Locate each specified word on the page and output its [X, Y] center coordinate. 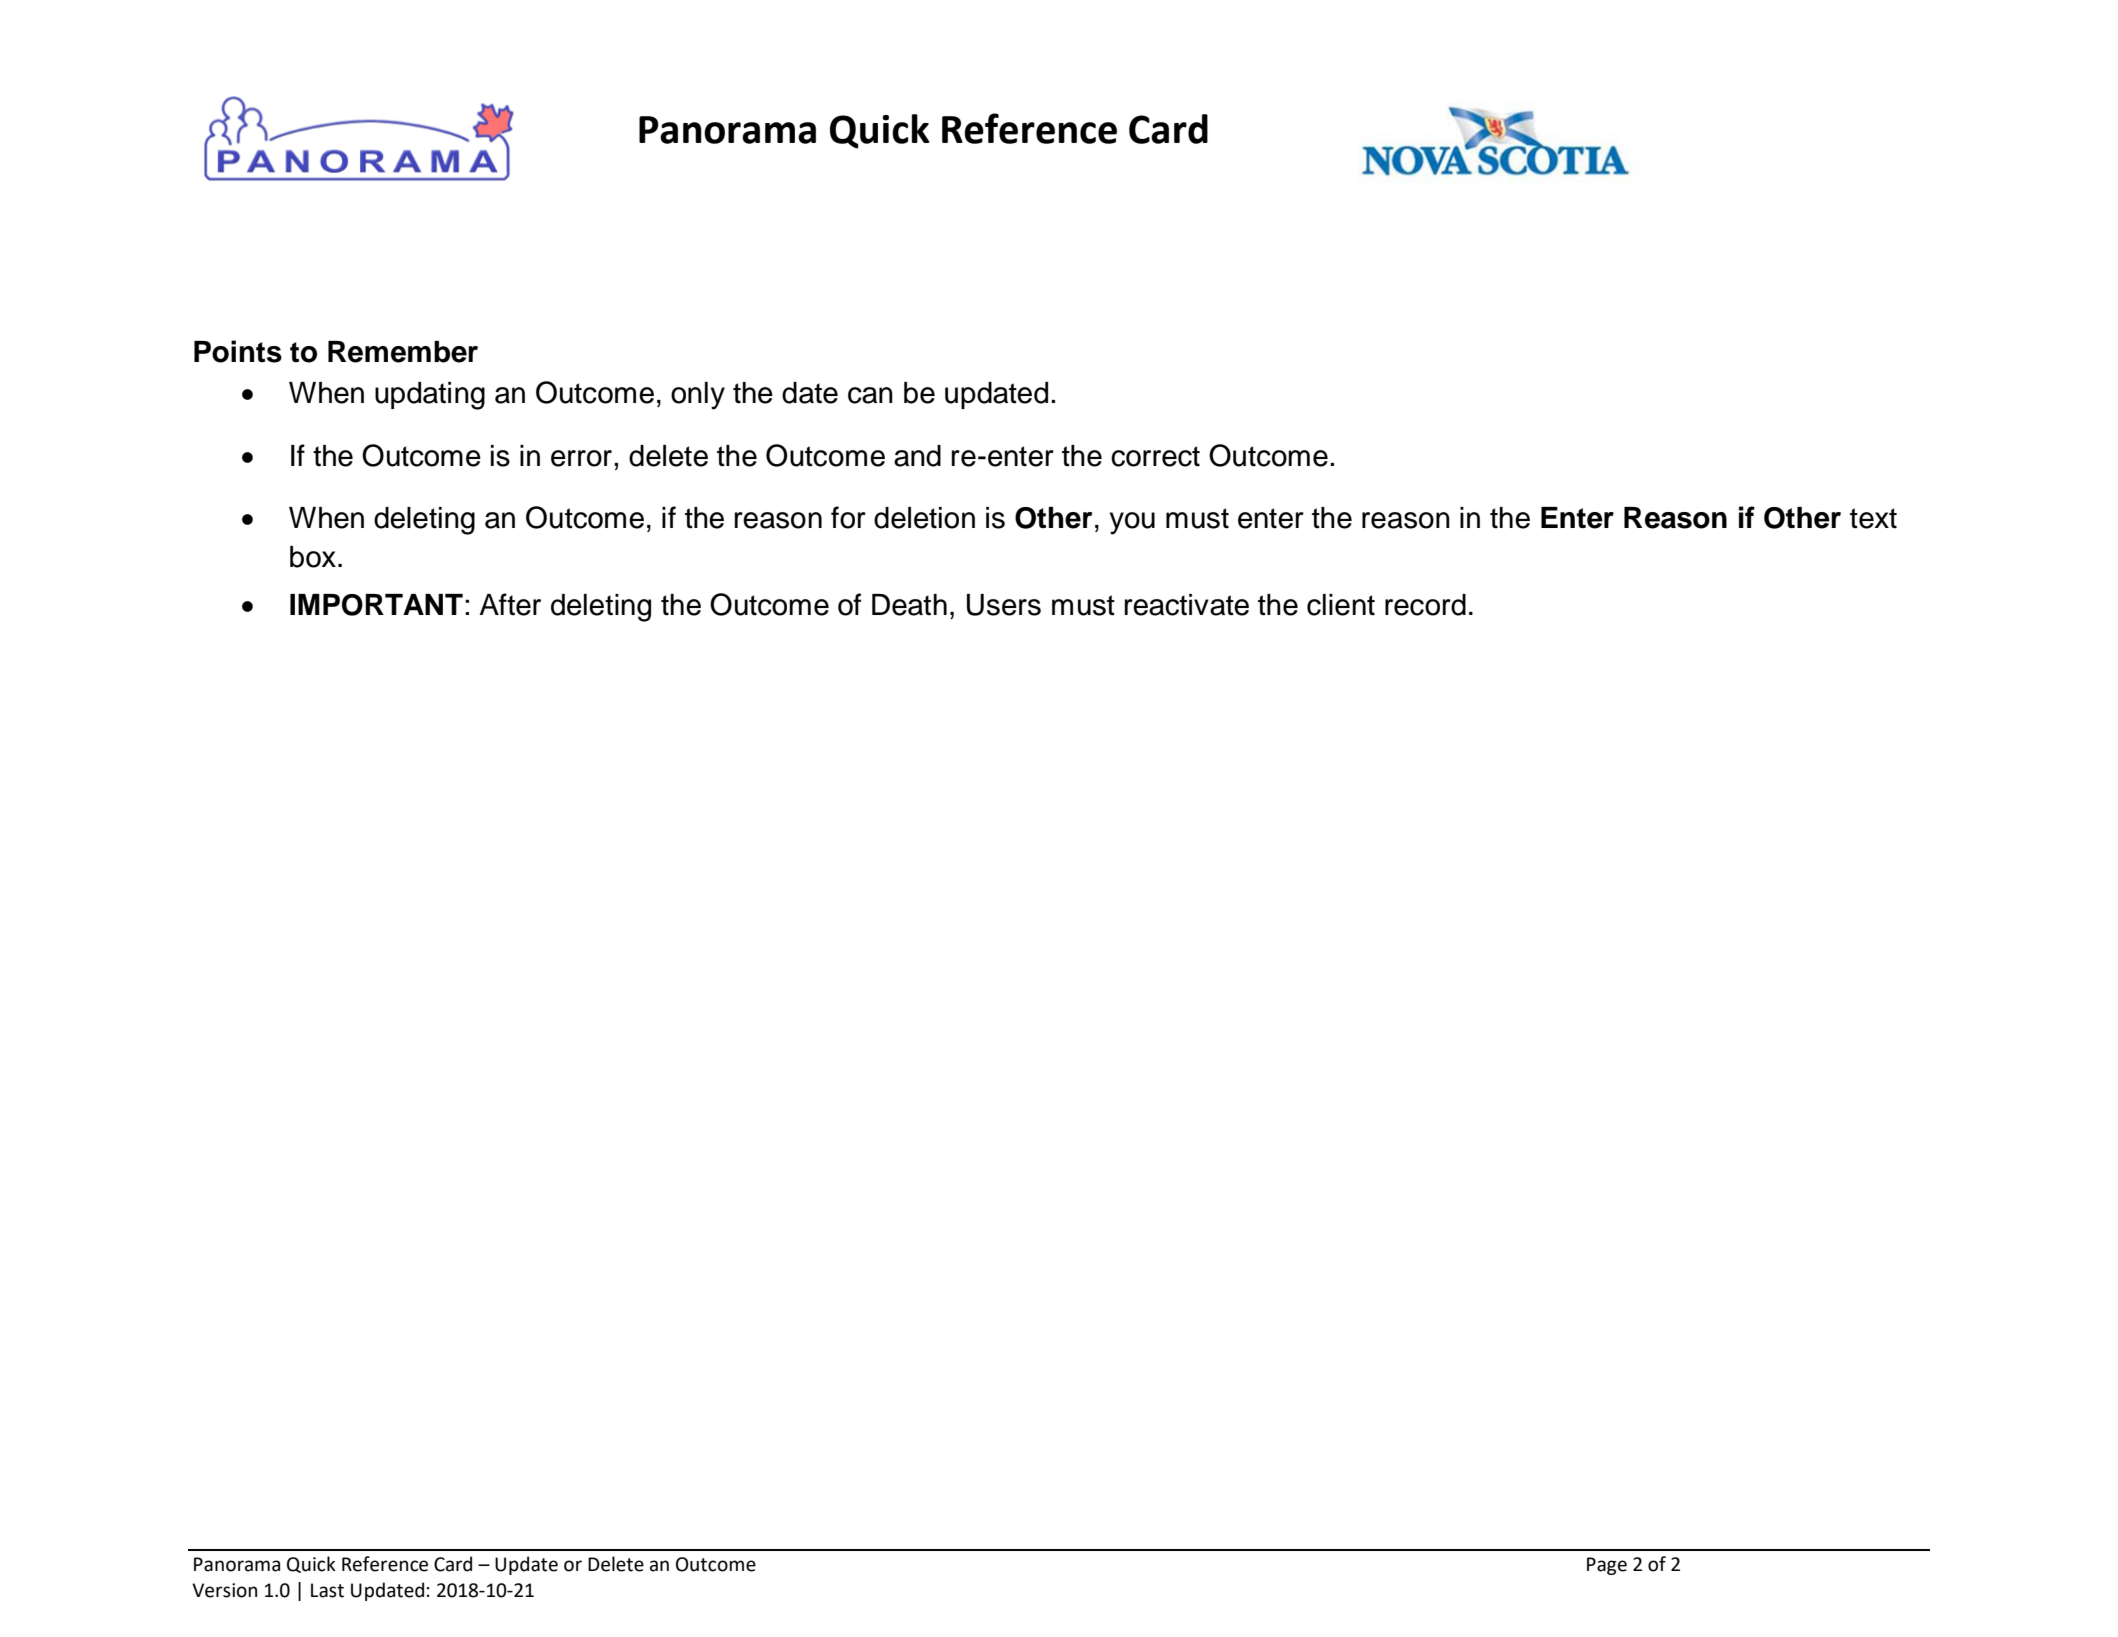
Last [327, 1590]
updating [430, 396]
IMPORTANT [376, 605]
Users [1004, 605]
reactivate [1187, 605]
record [1425, 605]
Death [909, 605]
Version [224, 1590]
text [1873, 518]
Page [1607, 1566]
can [870, 395]
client [1341, 605]
